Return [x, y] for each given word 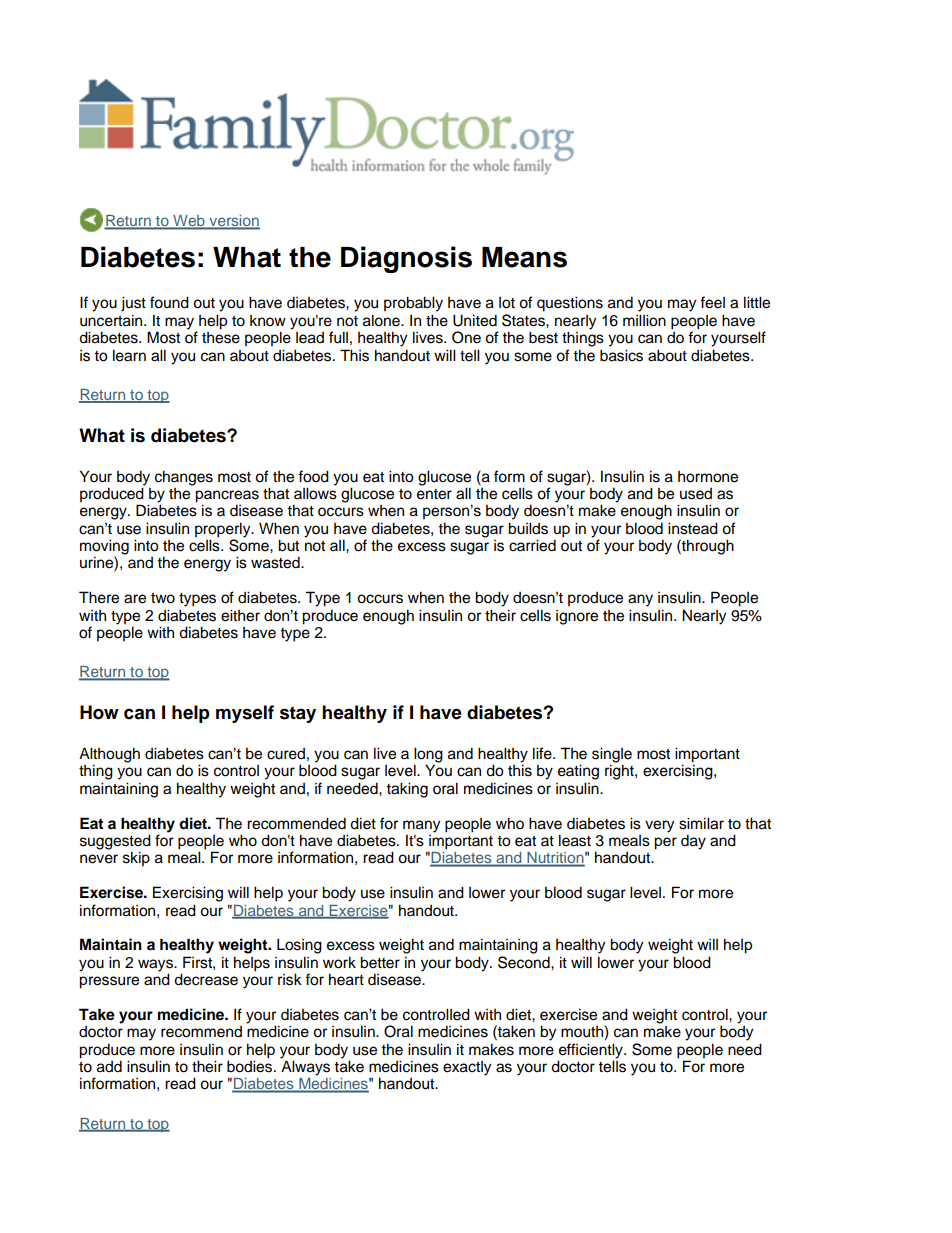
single [612, 756]
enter [434, 494]
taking [407, 790]
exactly [467, 1068]
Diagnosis [406, 259]
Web [189, 222]
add [109, 1066]
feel [712, 302]
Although [109, 756]
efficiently [592, 1051]
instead [693, 528]
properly [224, 531]
